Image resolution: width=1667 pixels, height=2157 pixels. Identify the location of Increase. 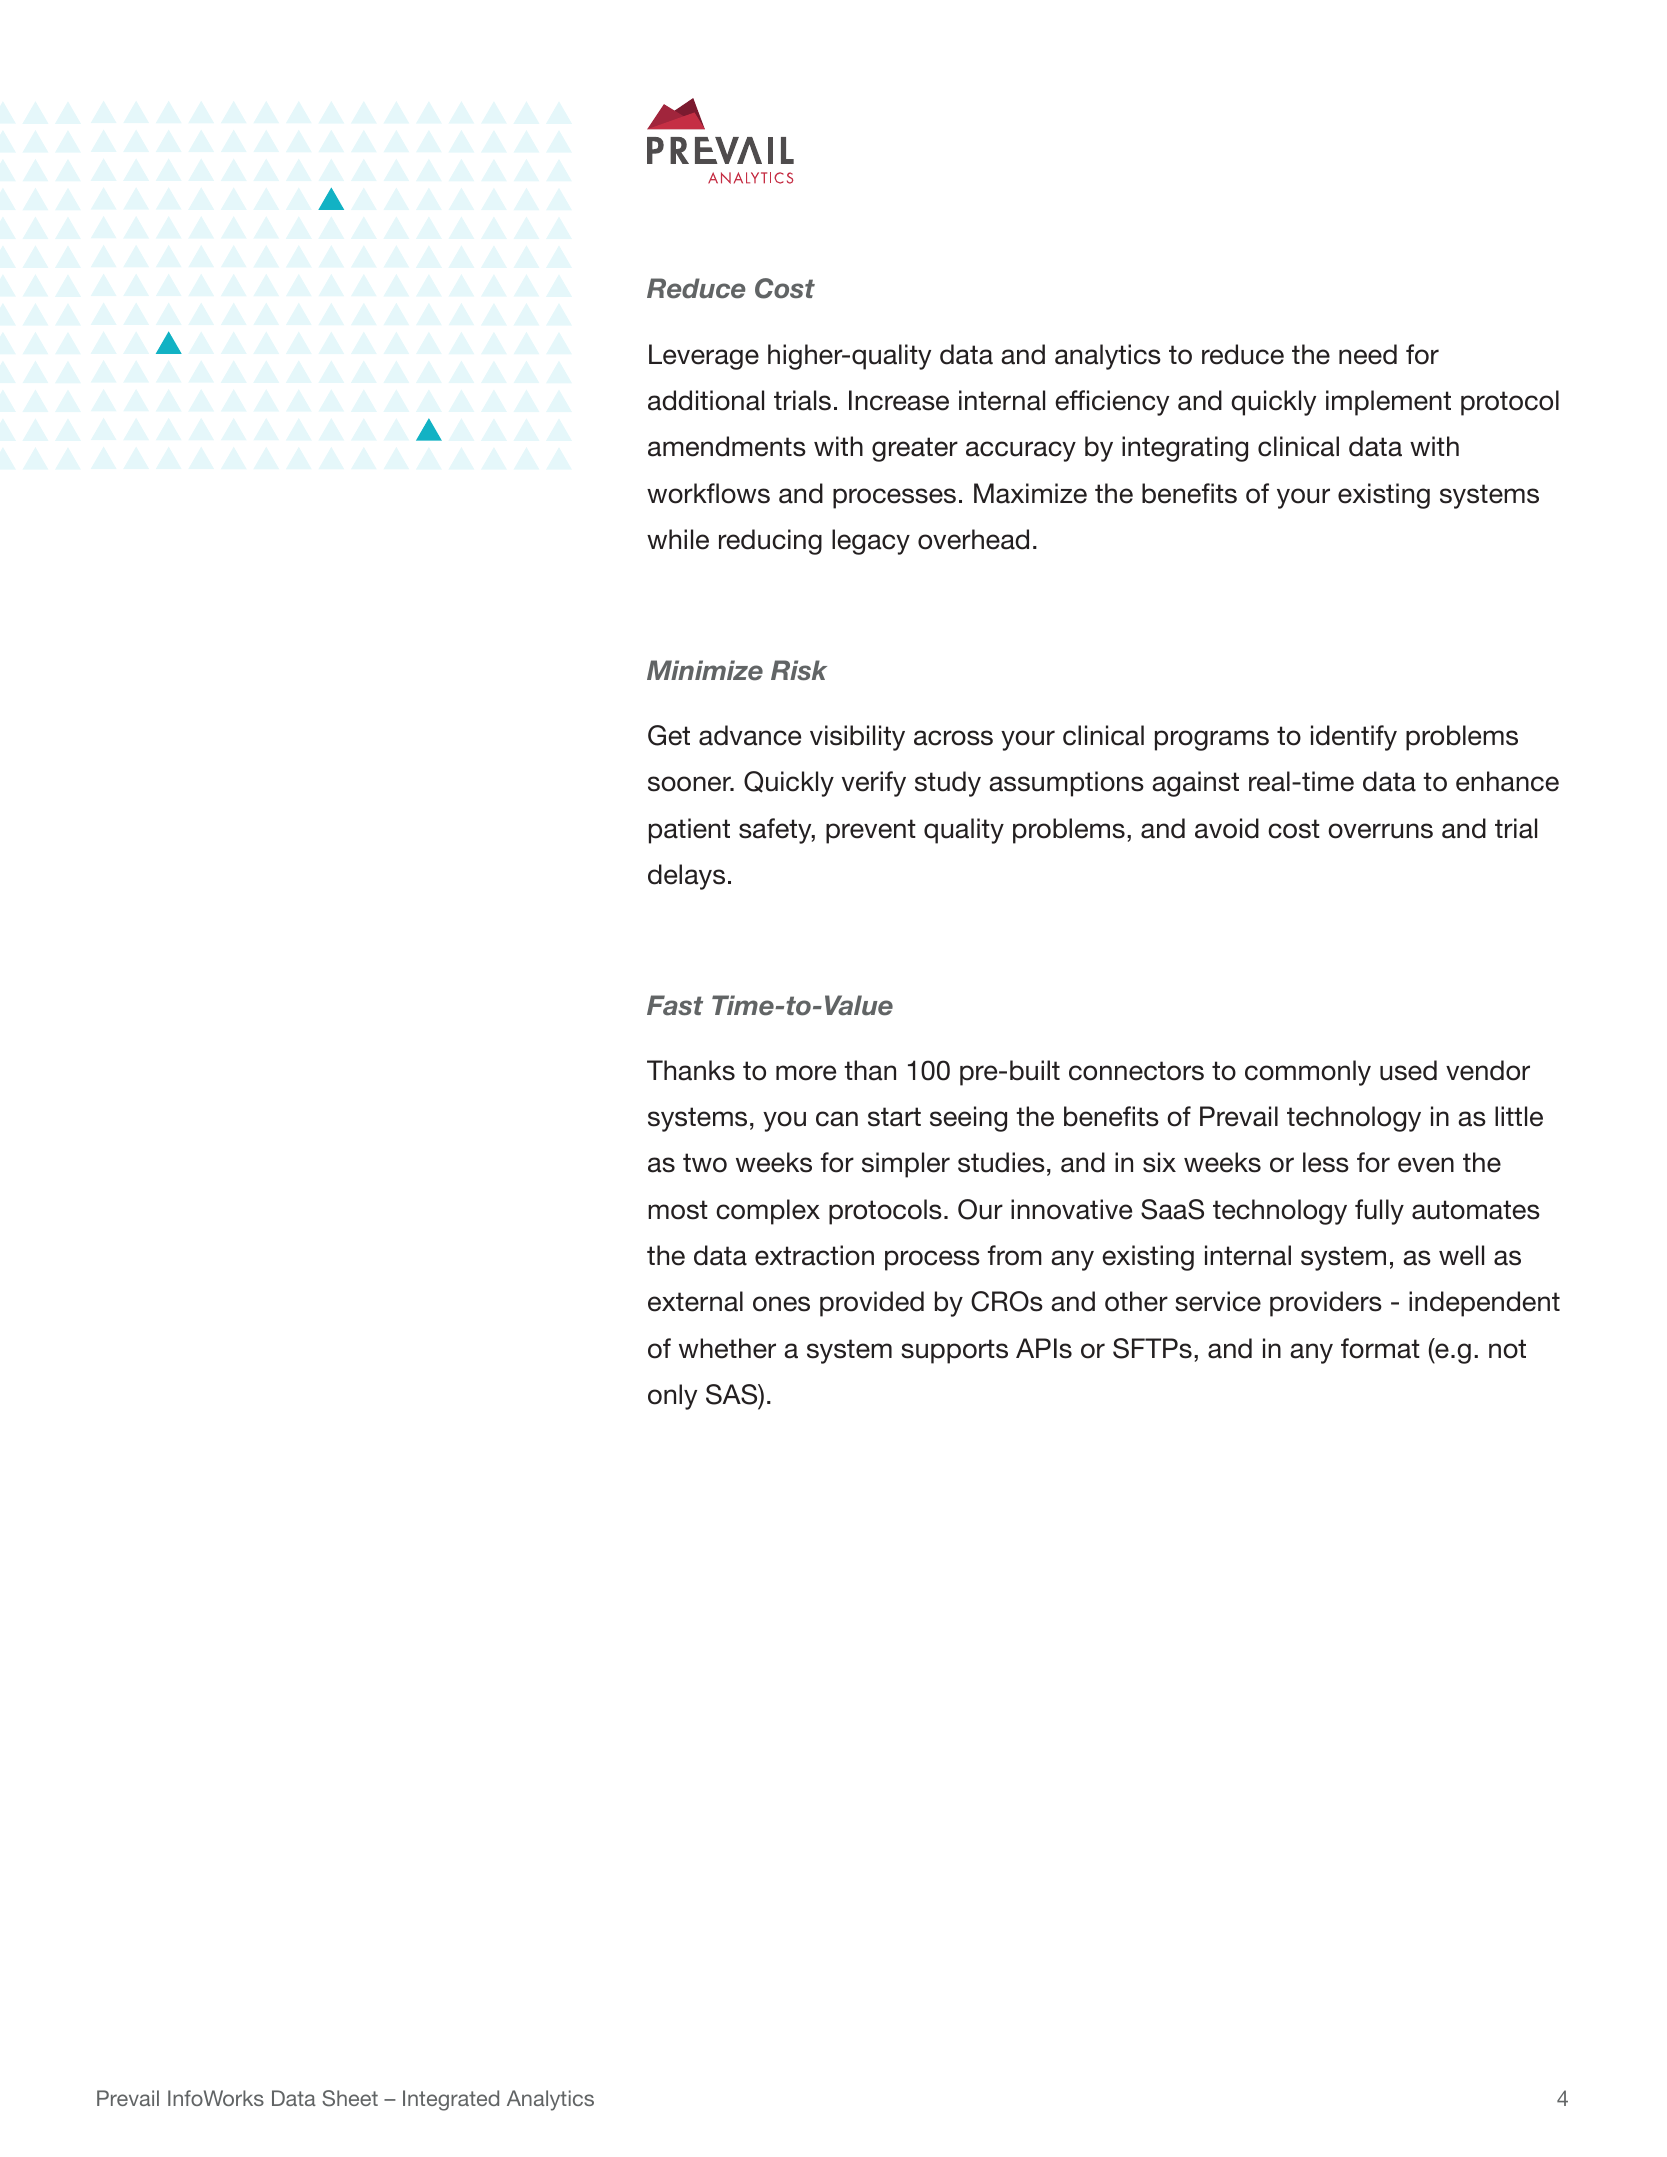
(899, 400).
